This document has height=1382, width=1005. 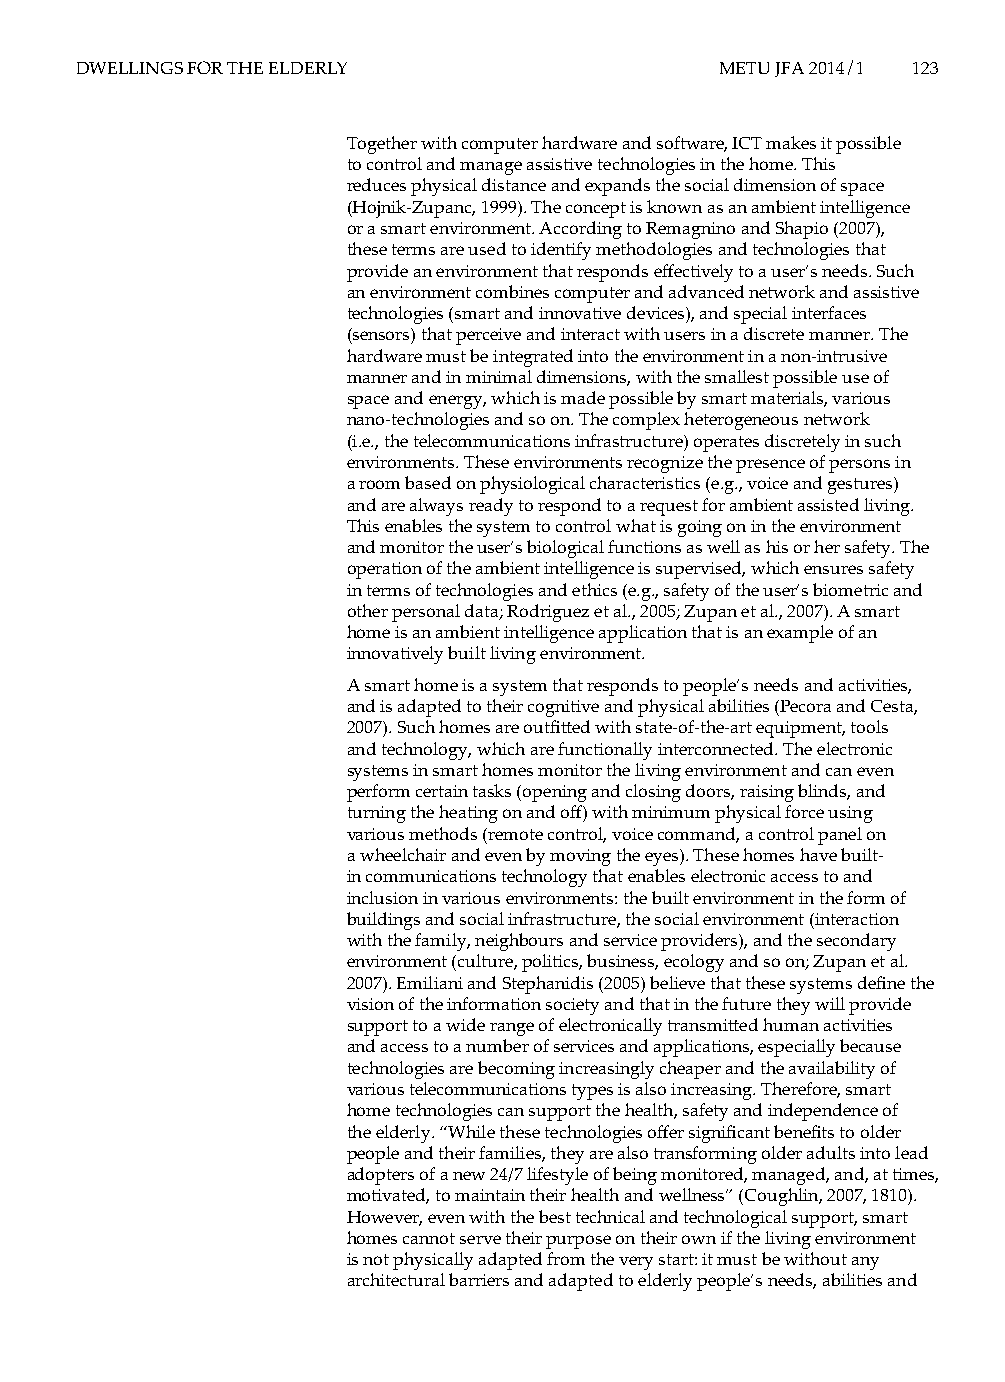 I want to click on have, so click(x=818, y=854).
